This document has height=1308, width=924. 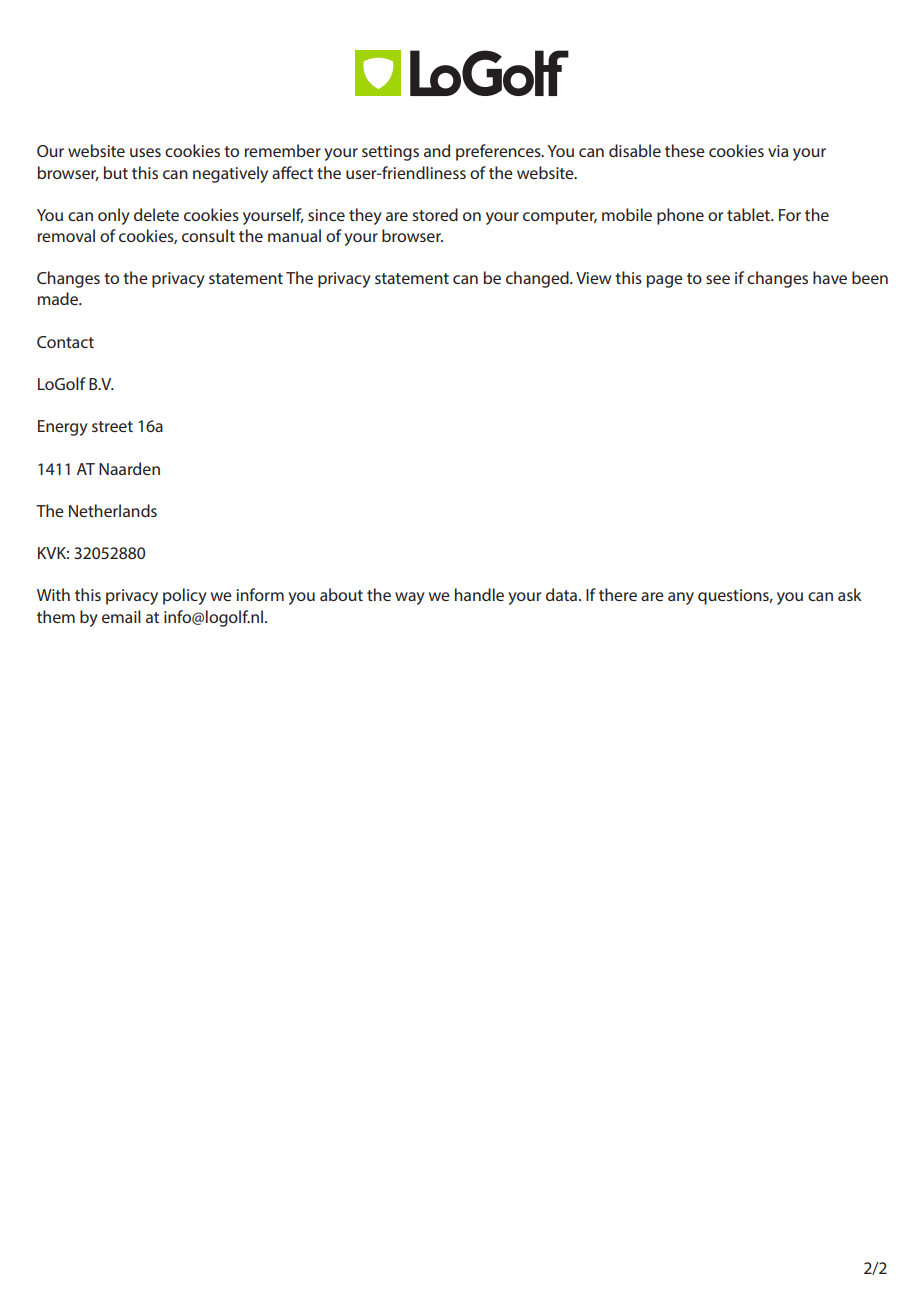 I want to click on uses, so click(x=145, y=152).
